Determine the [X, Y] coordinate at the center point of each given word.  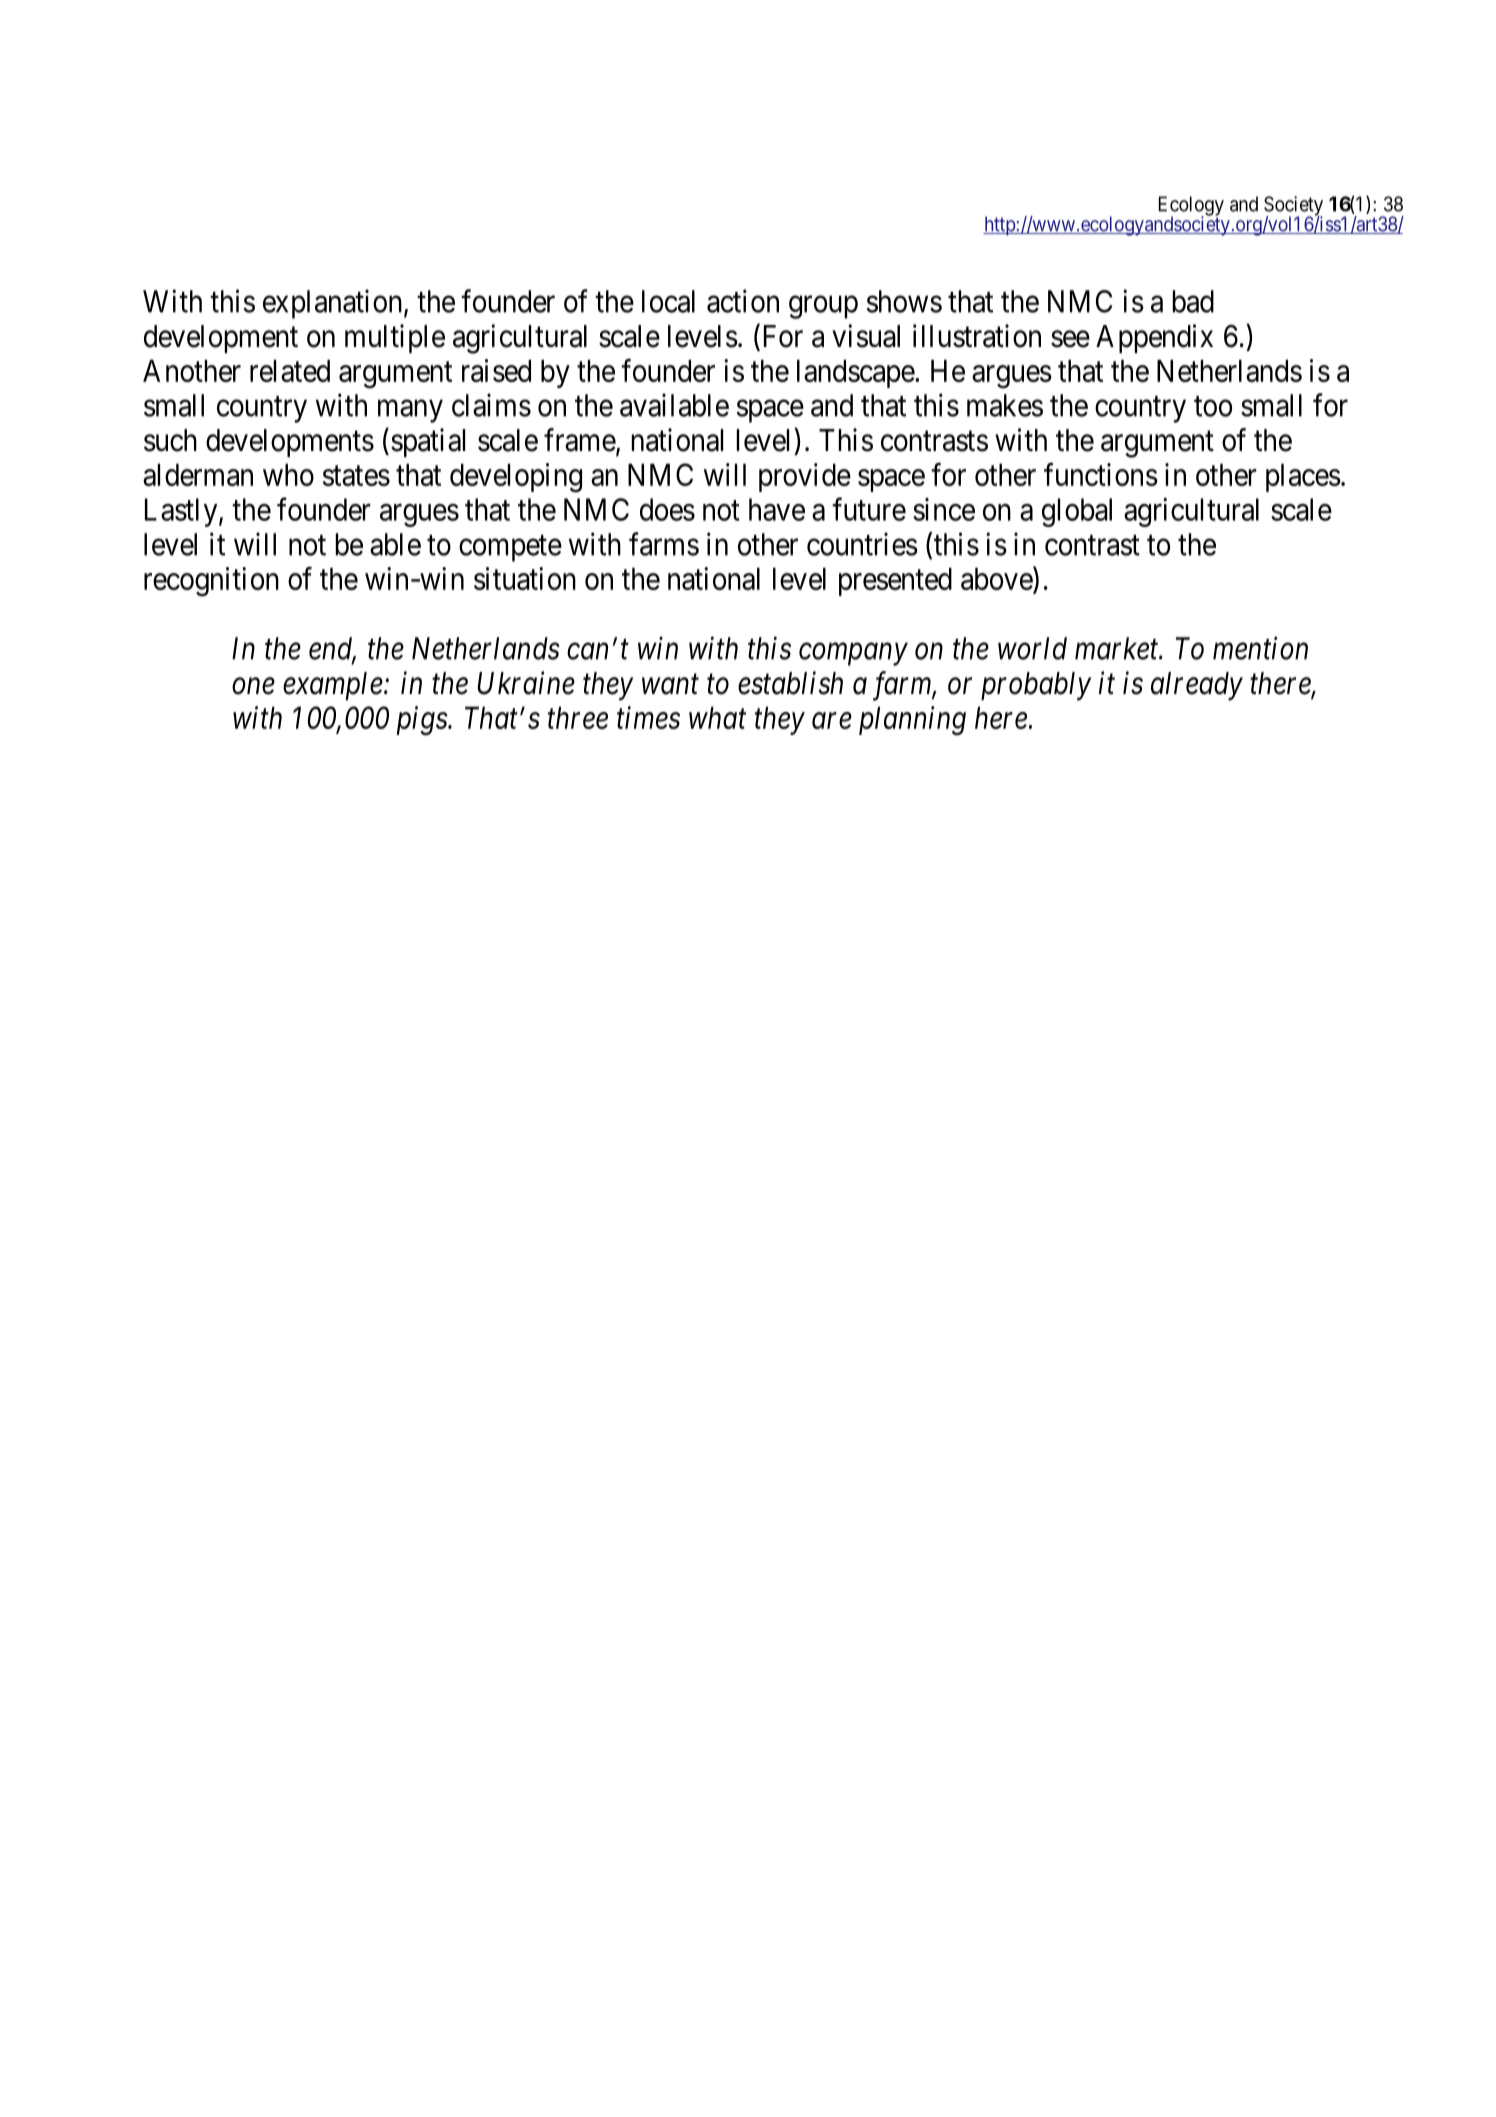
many [410, 411]
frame [580, 441]
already [1197, 686]
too [1213, 406]
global [1077, 512]
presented [895, 581]
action [743, 301]
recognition [211, 582]
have [777, 509]
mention [1260, 648]
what [717, 717]
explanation [332, 304]
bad [1193, 301]
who [288, 474]
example [333, 686]
